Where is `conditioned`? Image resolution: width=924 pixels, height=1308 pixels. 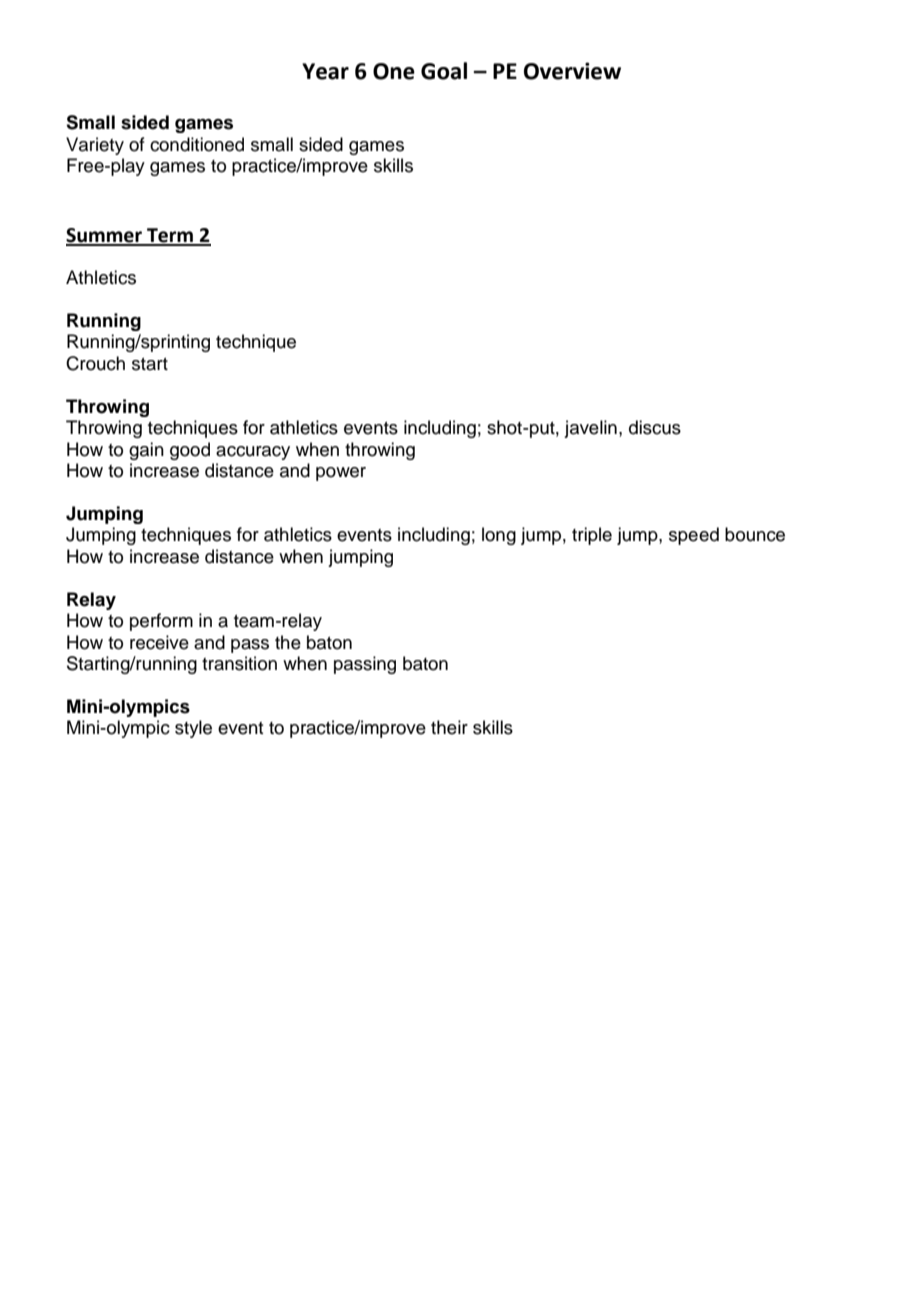
conditioned is located at coordinates (197, 144).
